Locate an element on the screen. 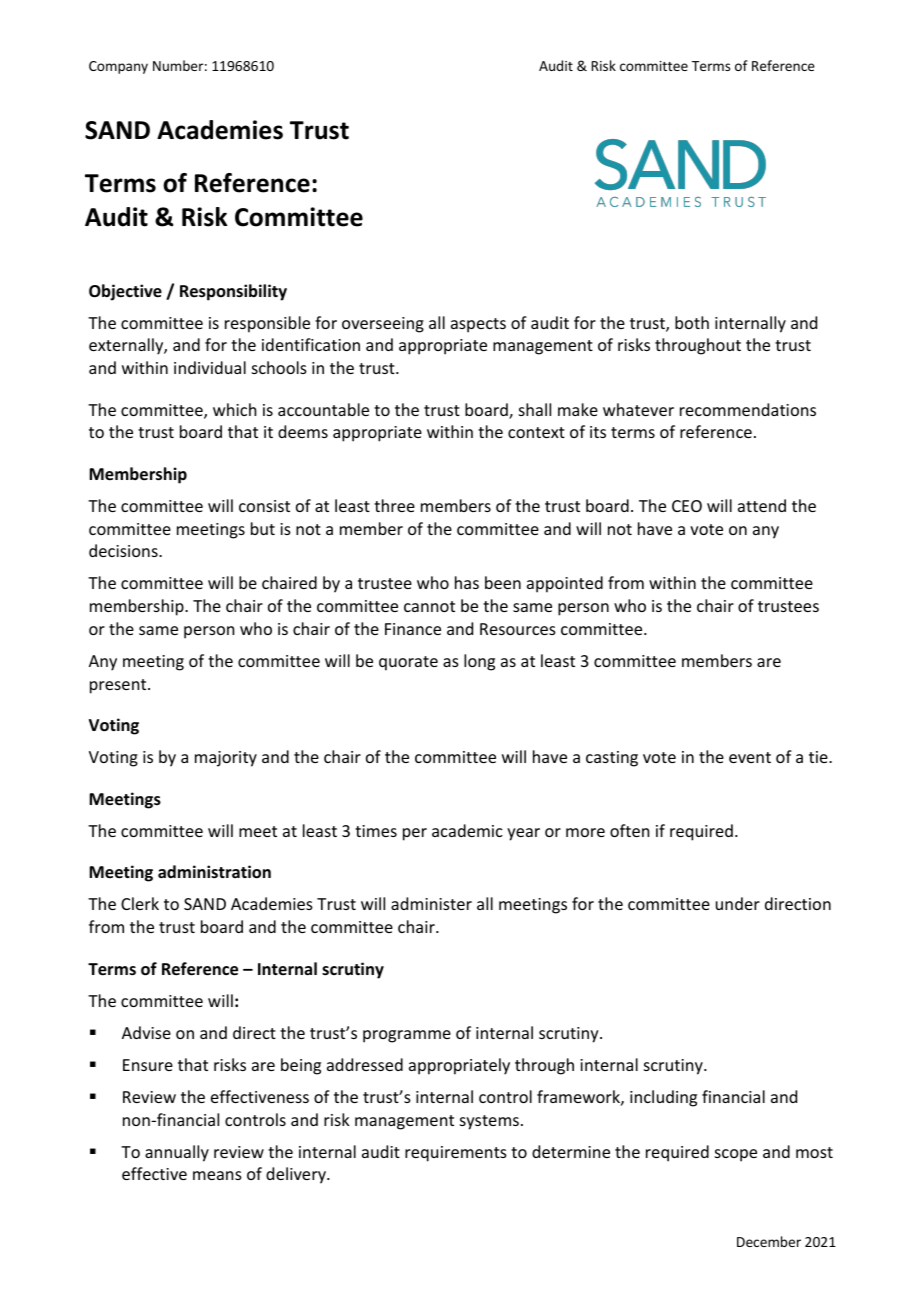  requirements is located at coordinates (456, 1154).
